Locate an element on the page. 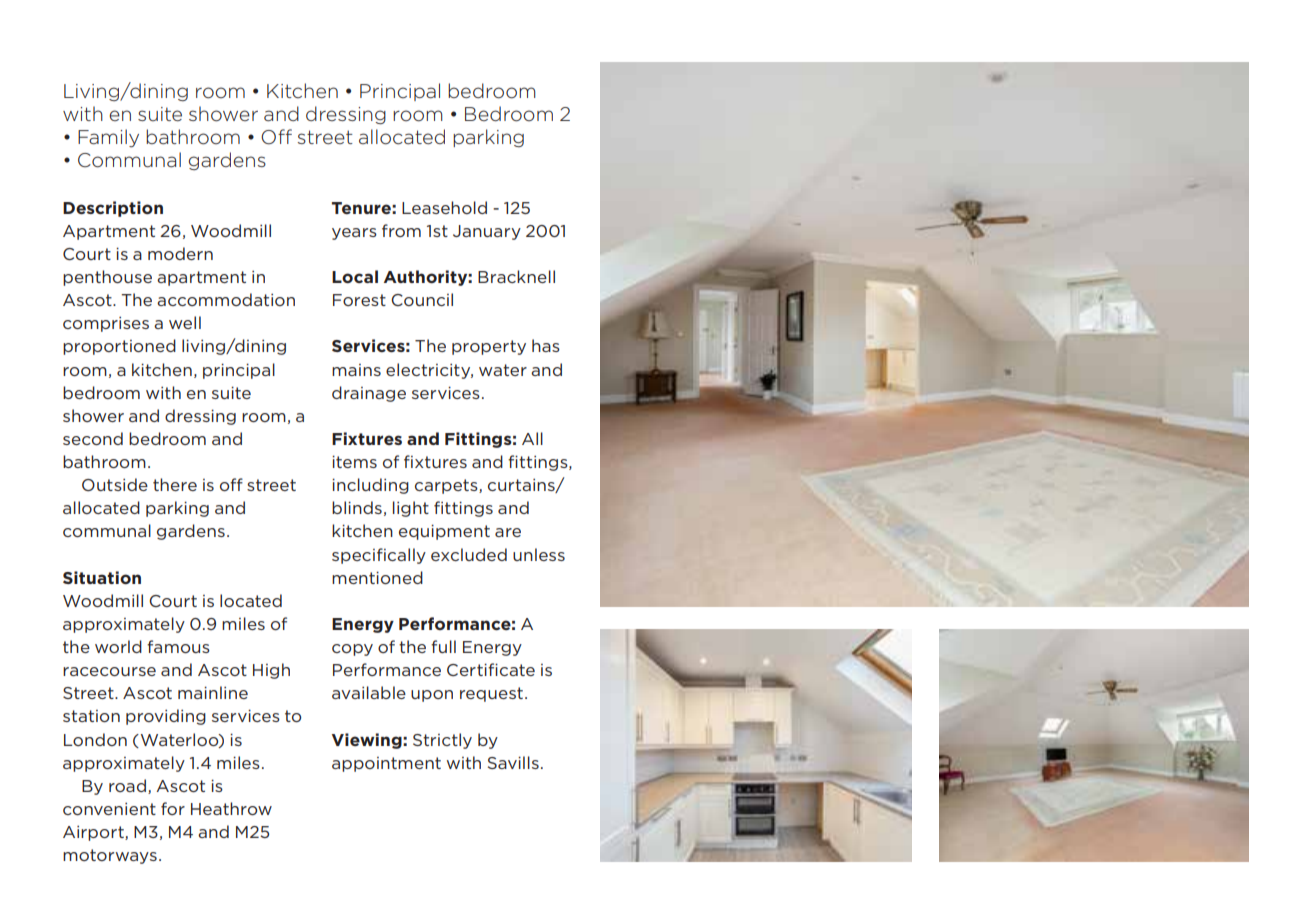 The height and width of the image is (924, 1311). property is located at coordinates (489, 347).
